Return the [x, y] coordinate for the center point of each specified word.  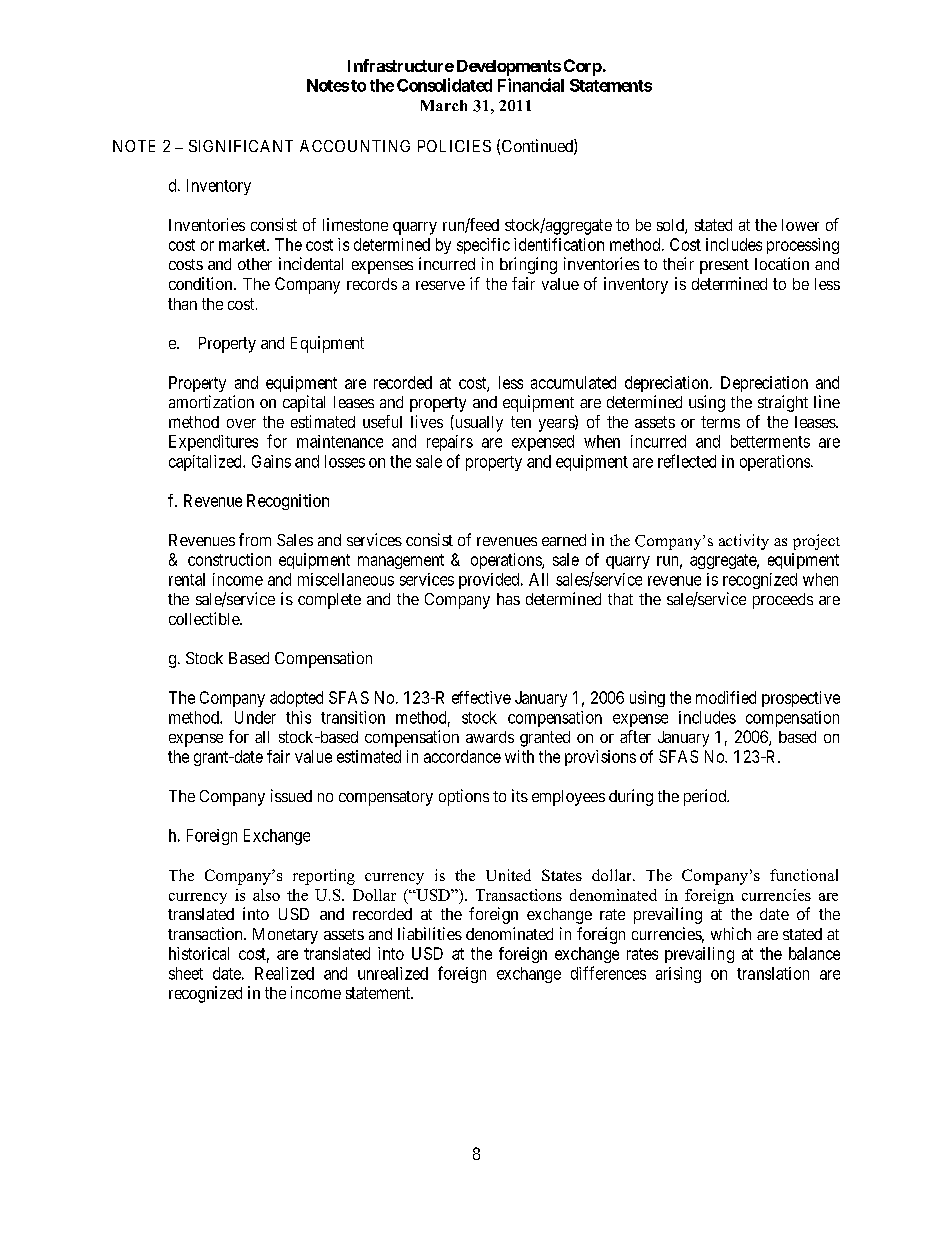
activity [744, 542]
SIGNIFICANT [241, 146]
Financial [531, 85]
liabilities [430, 933]
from [255, 539]
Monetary [285, 936]
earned [564, 540]
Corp [583, 67]
